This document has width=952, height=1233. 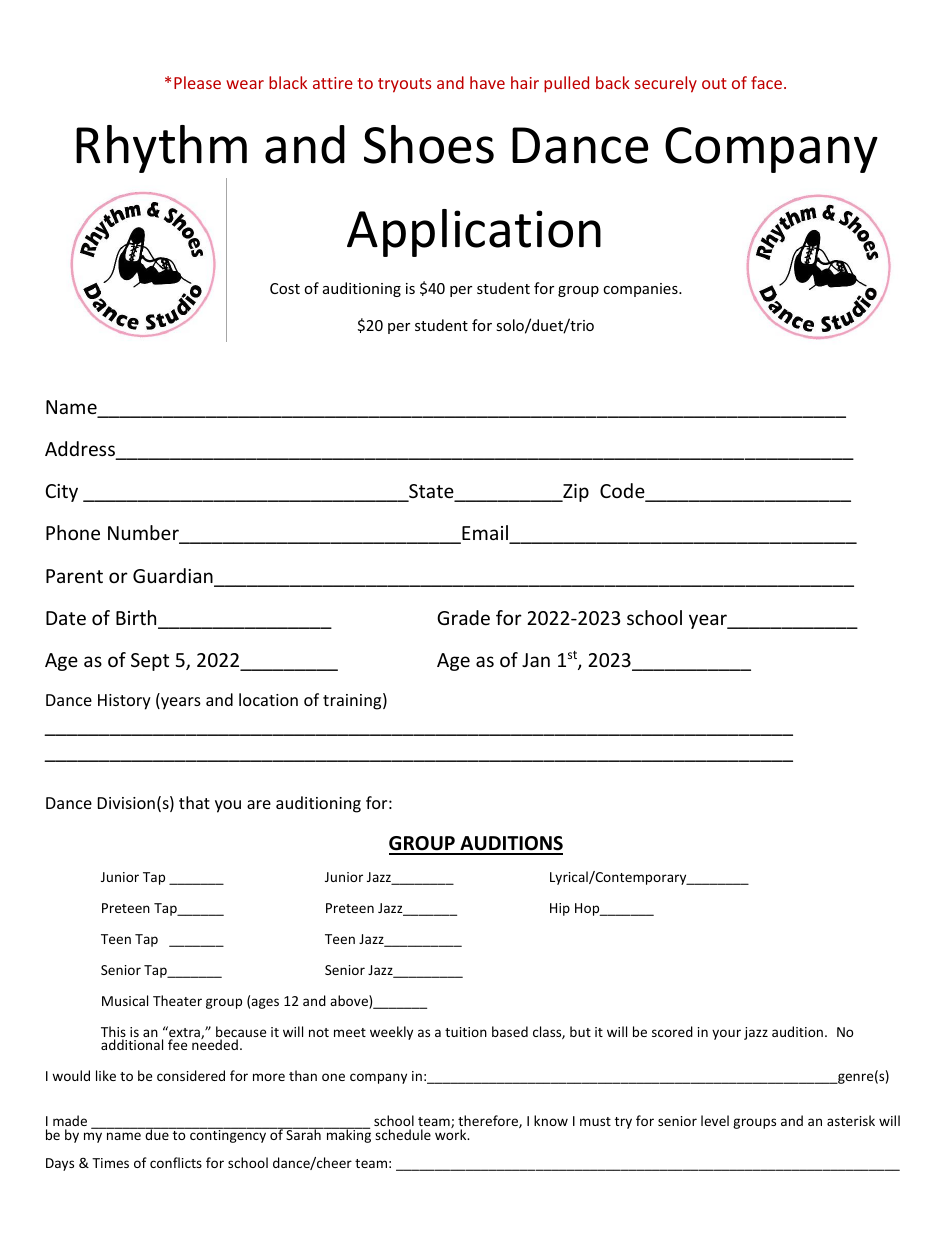 What do you see at coordinates (194, 802) in the document?
I see `that` at bounding box center [194, 802].
